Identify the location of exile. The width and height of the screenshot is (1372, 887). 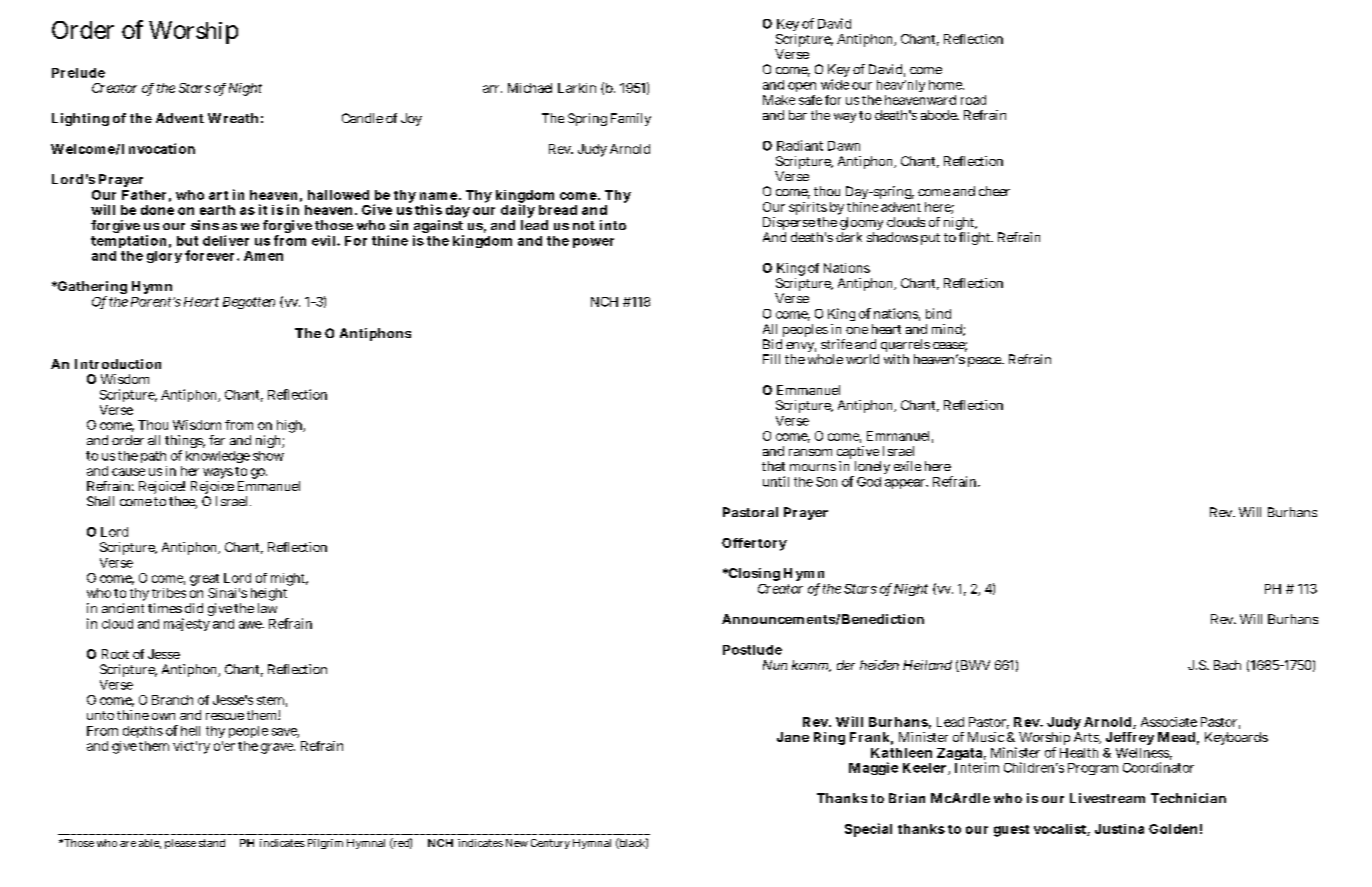
(907, 466).
